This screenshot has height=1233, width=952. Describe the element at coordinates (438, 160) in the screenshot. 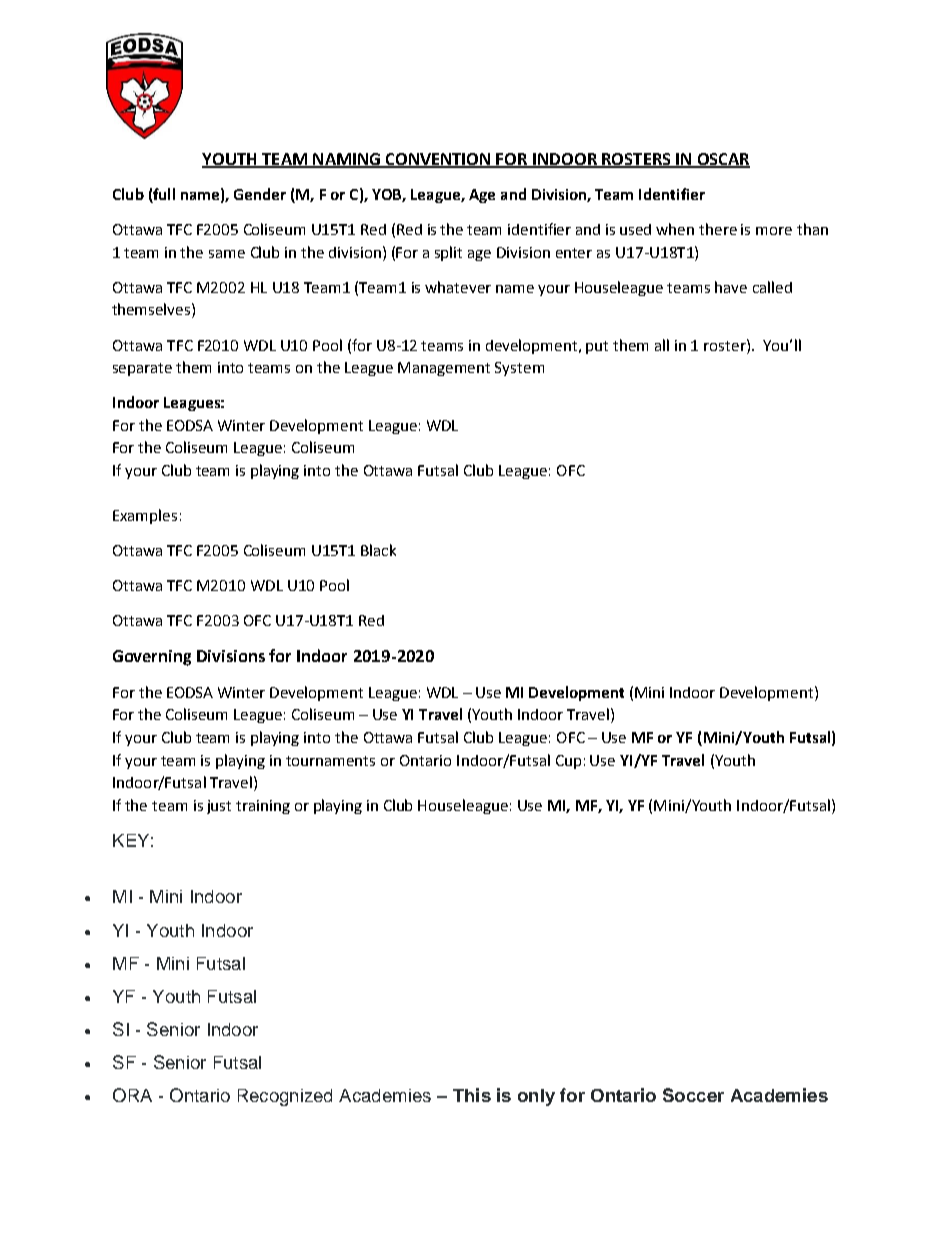

I see `CONVENTION` at that location.
